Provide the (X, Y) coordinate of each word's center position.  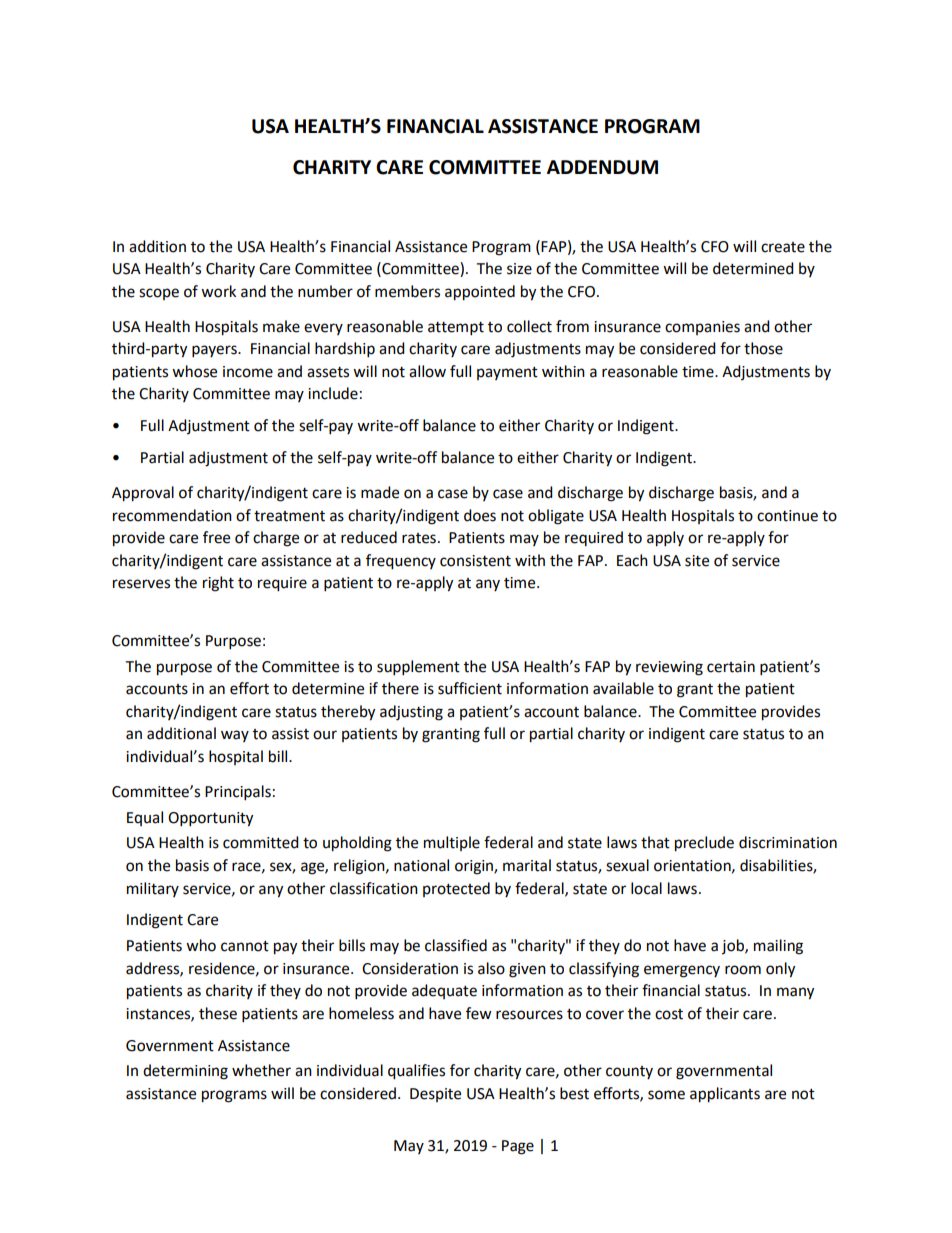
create (783, 247)
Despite (435, 1095)
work (218, 291)
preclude (704, 844)
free (216, 537)
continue (787, 516)
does (480, 515)
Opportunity (210, 819)
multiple (452, 843)
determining (185, 1072)
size (519, 269)
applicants (725, 1095)
